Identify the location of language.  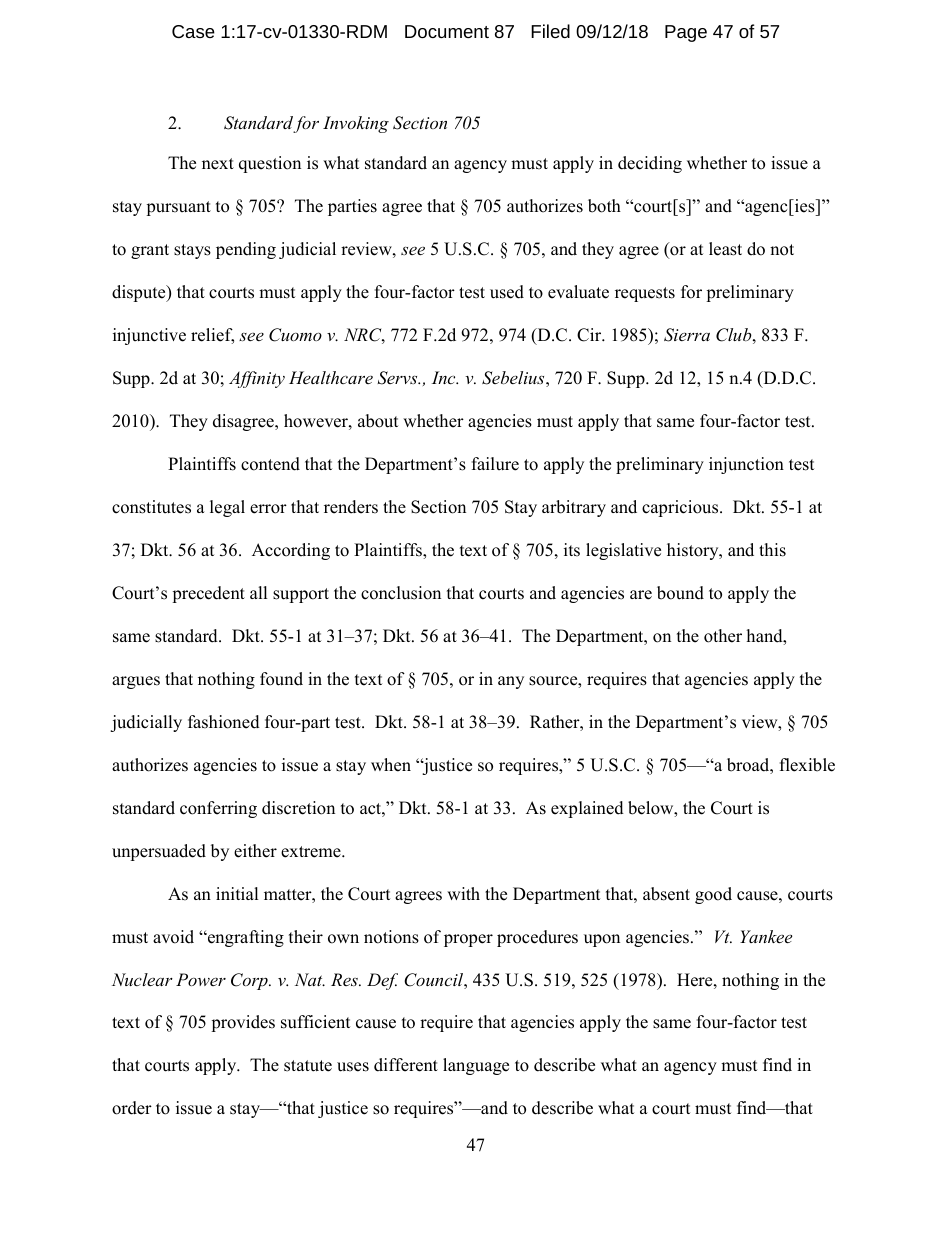
(476, 1066).
